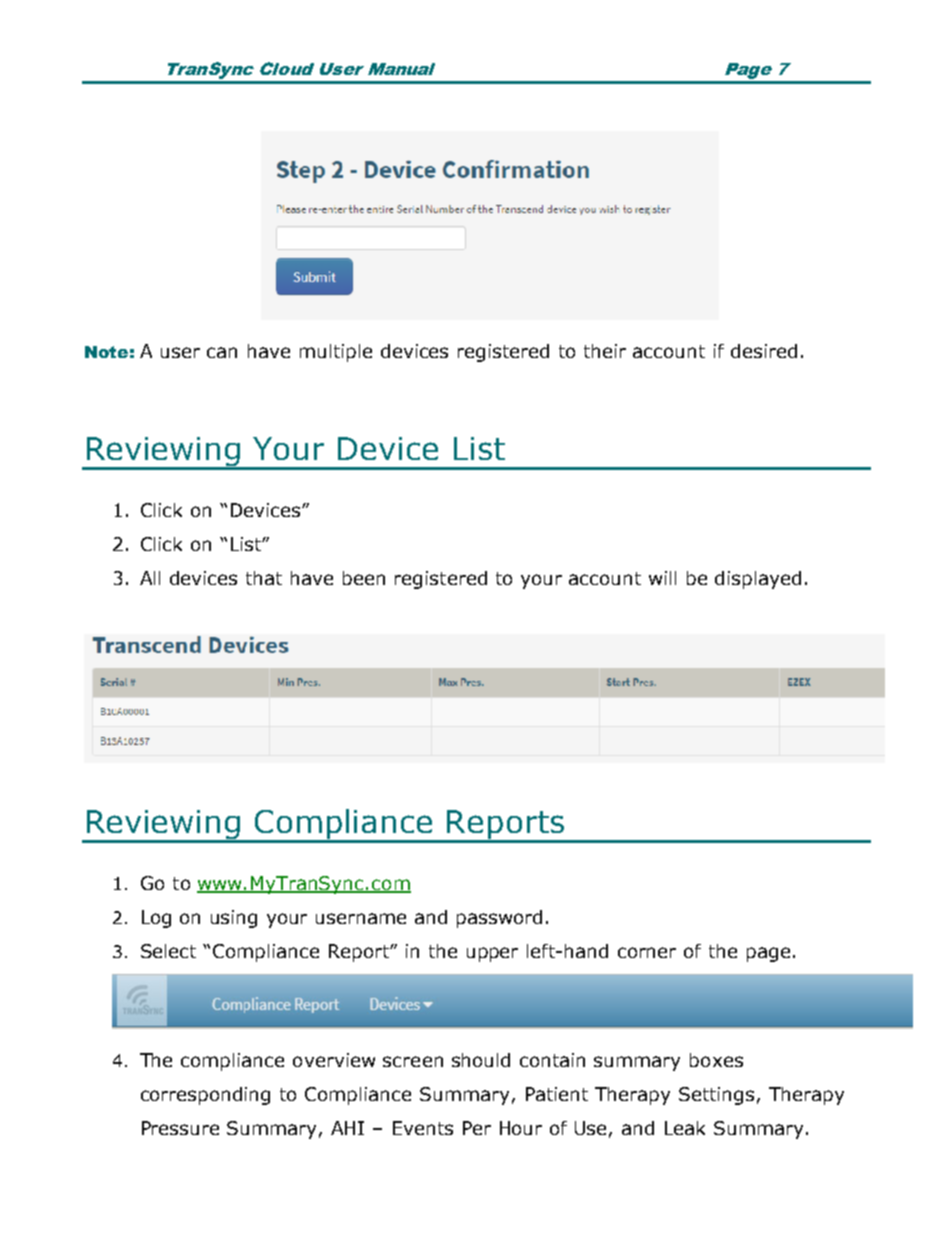 The width and height of the screenshot is (952, 1233). I want to click on Events, so click(423, 1128).
